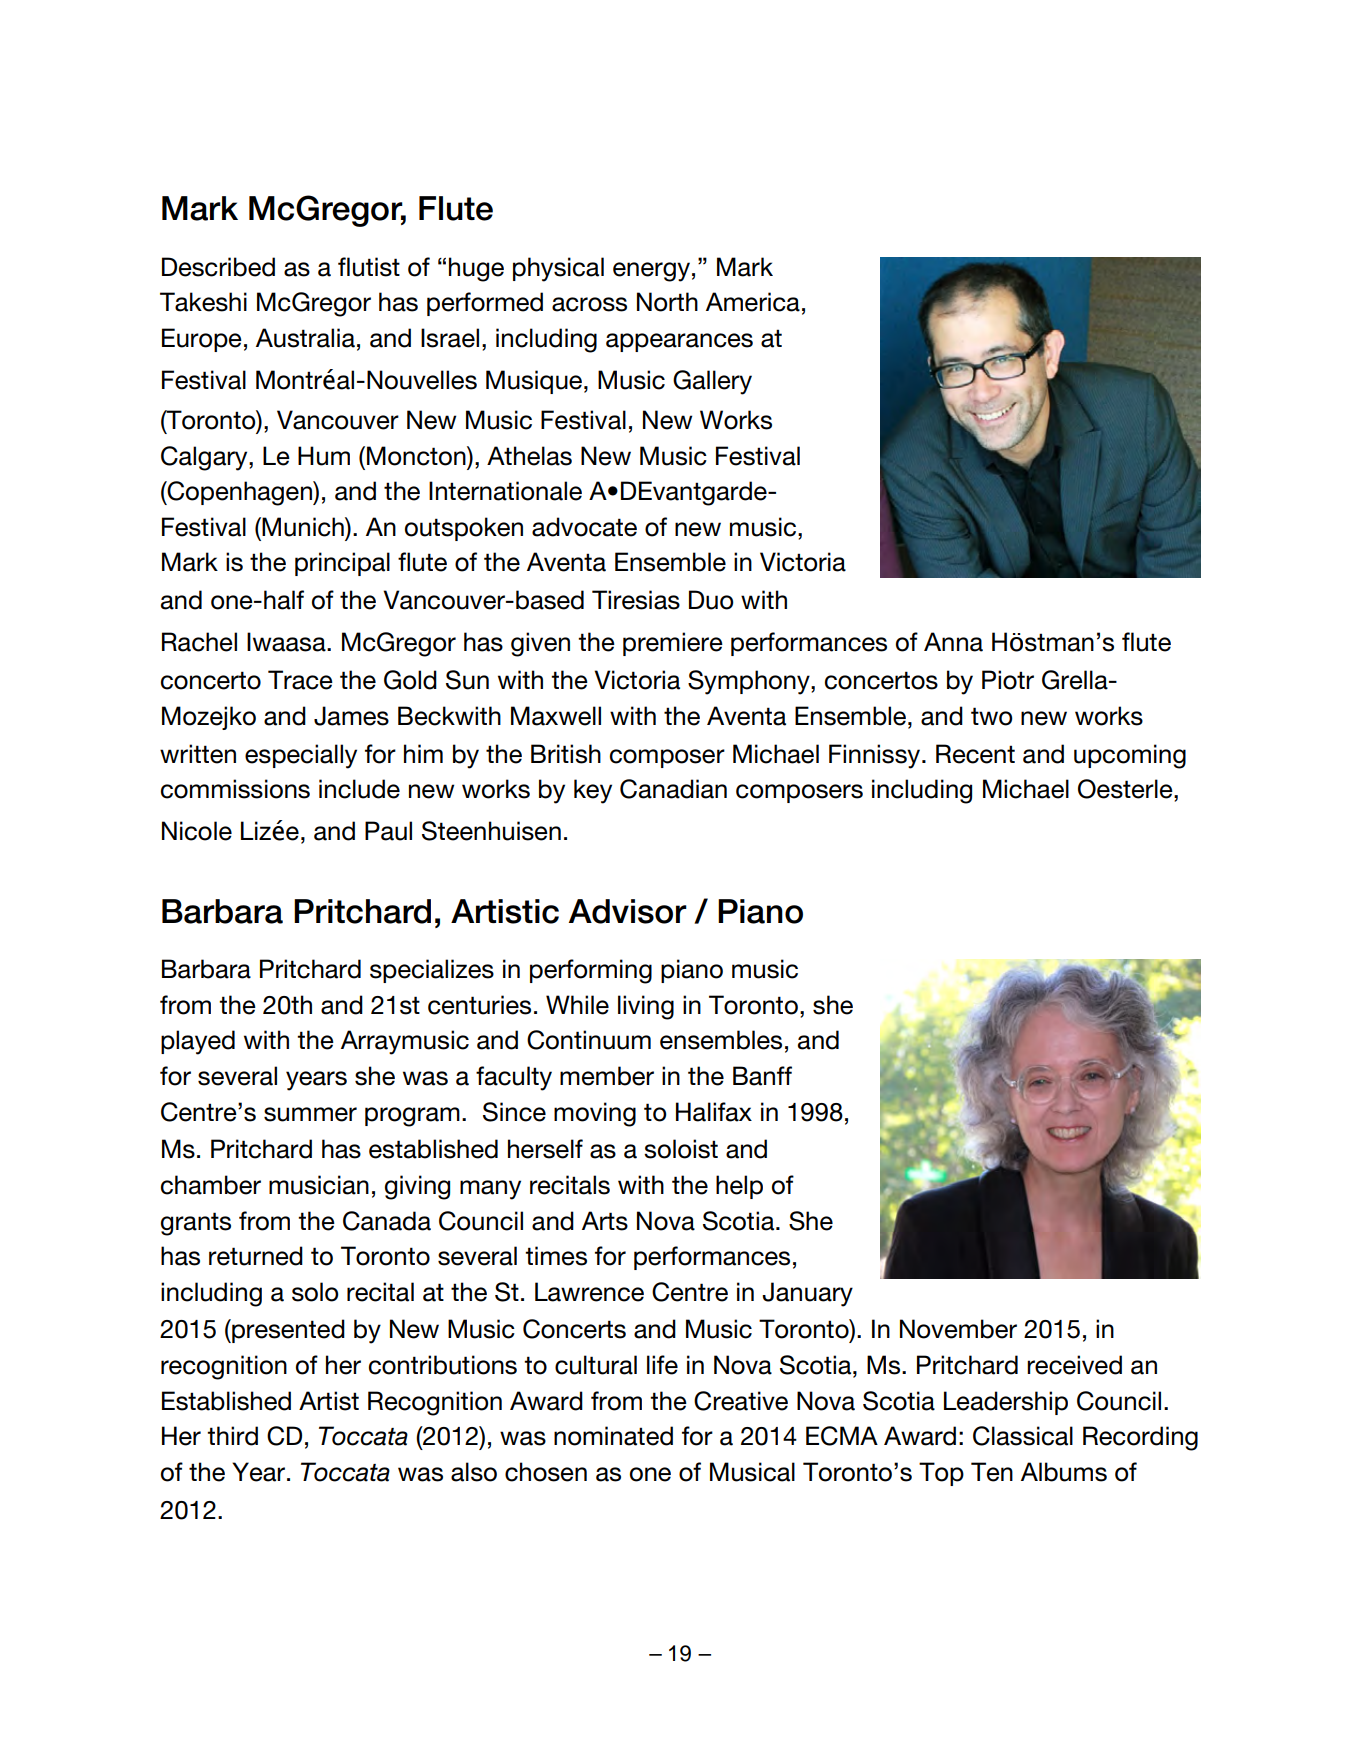 This document has width=1361, height=1761. What do you see at coordinates (1023, 1436) in the document?
I see `Classical` at bounding box center [1023, 1436].
